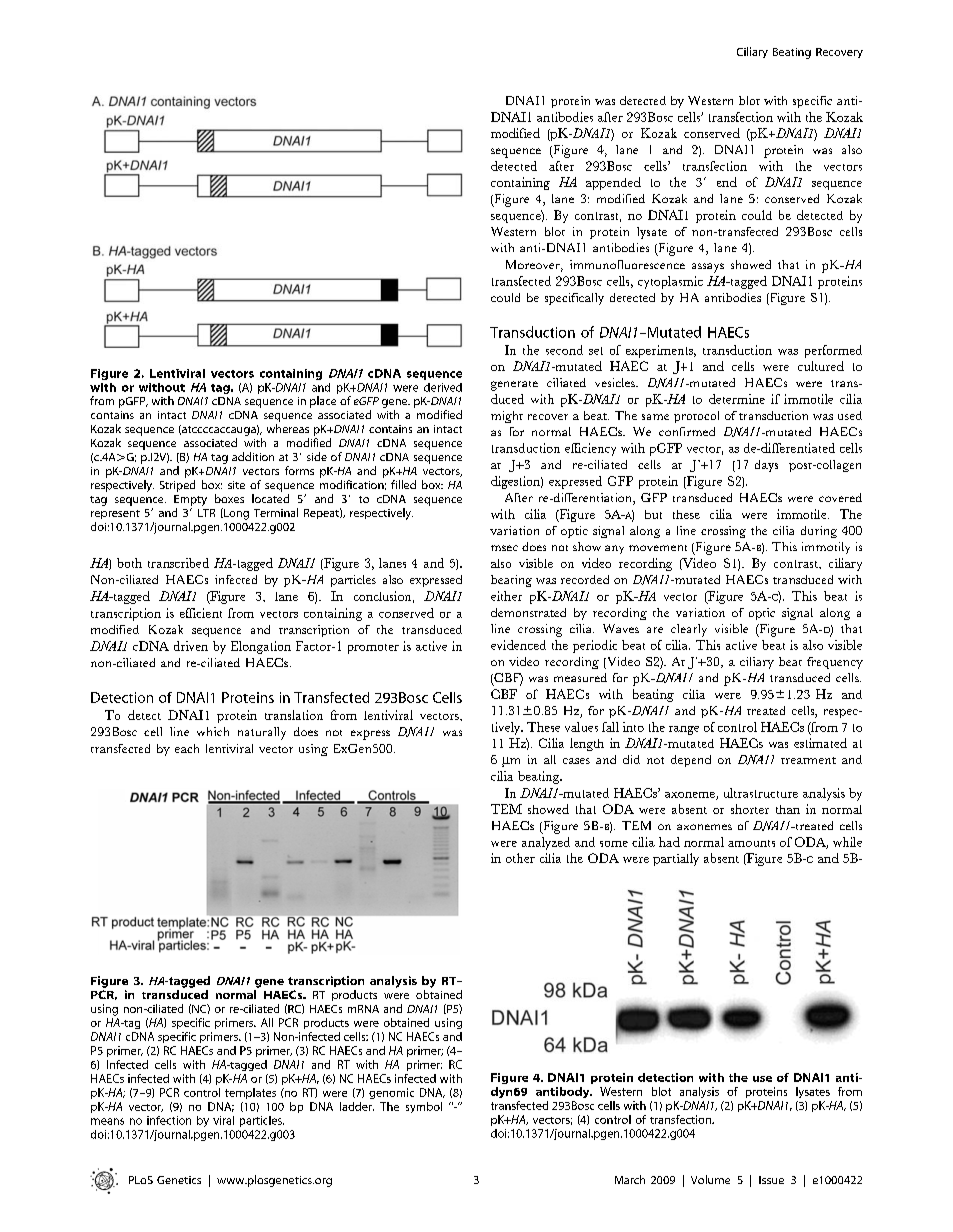 The width and height of the image is (953, 1232). What do you see at coordinates (169, 1120) in the image?
I see `infection` at bounding box center [169, 1120].
